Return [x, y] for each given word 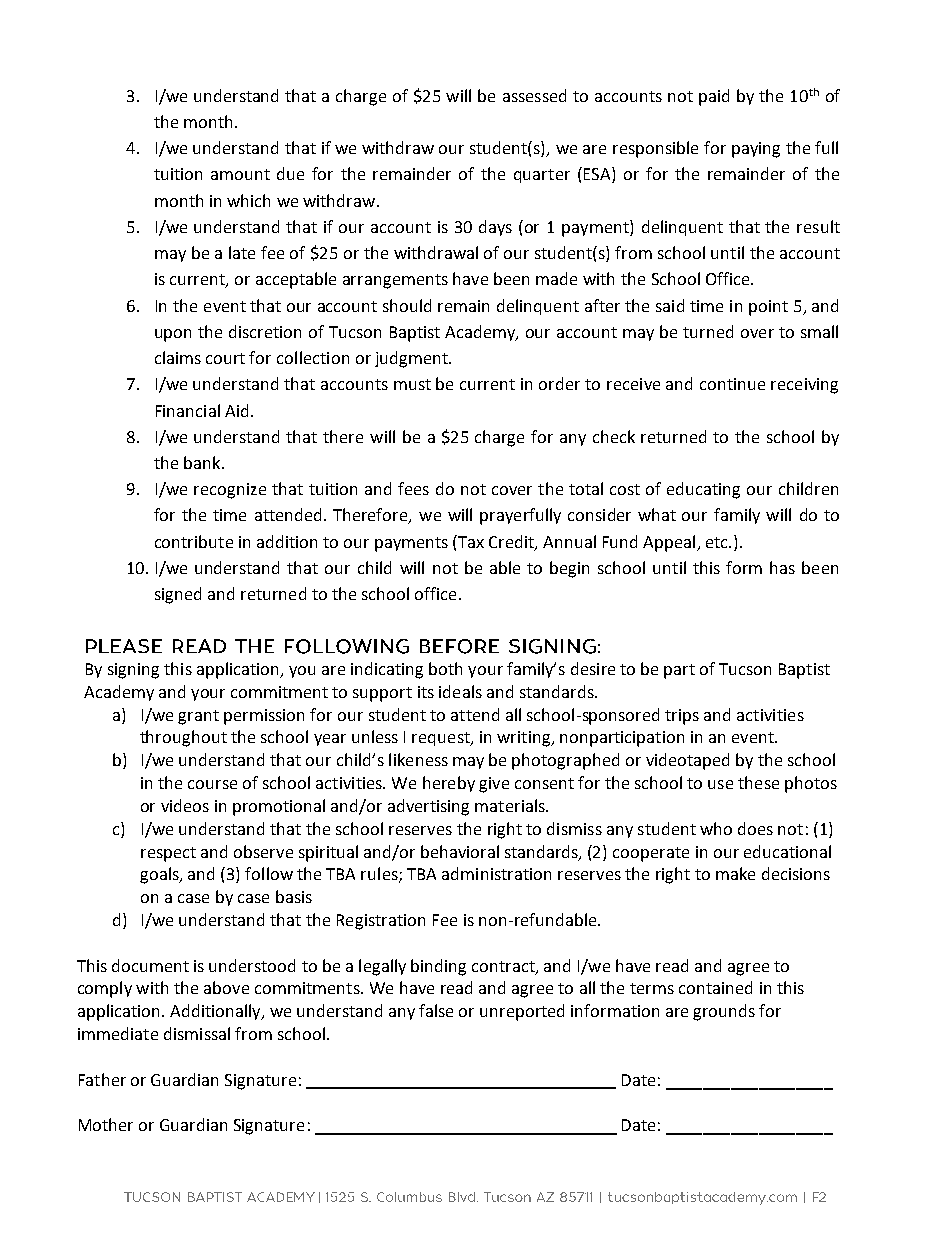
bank [203, 462]
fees [413, 488]
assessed [534, 95]
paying [756, 150]
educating [703, 490]
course [212, 784]
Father [102, 1079]
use [720, 784]
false [436, 1010]
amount [240, 174]
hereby [449, 784]
